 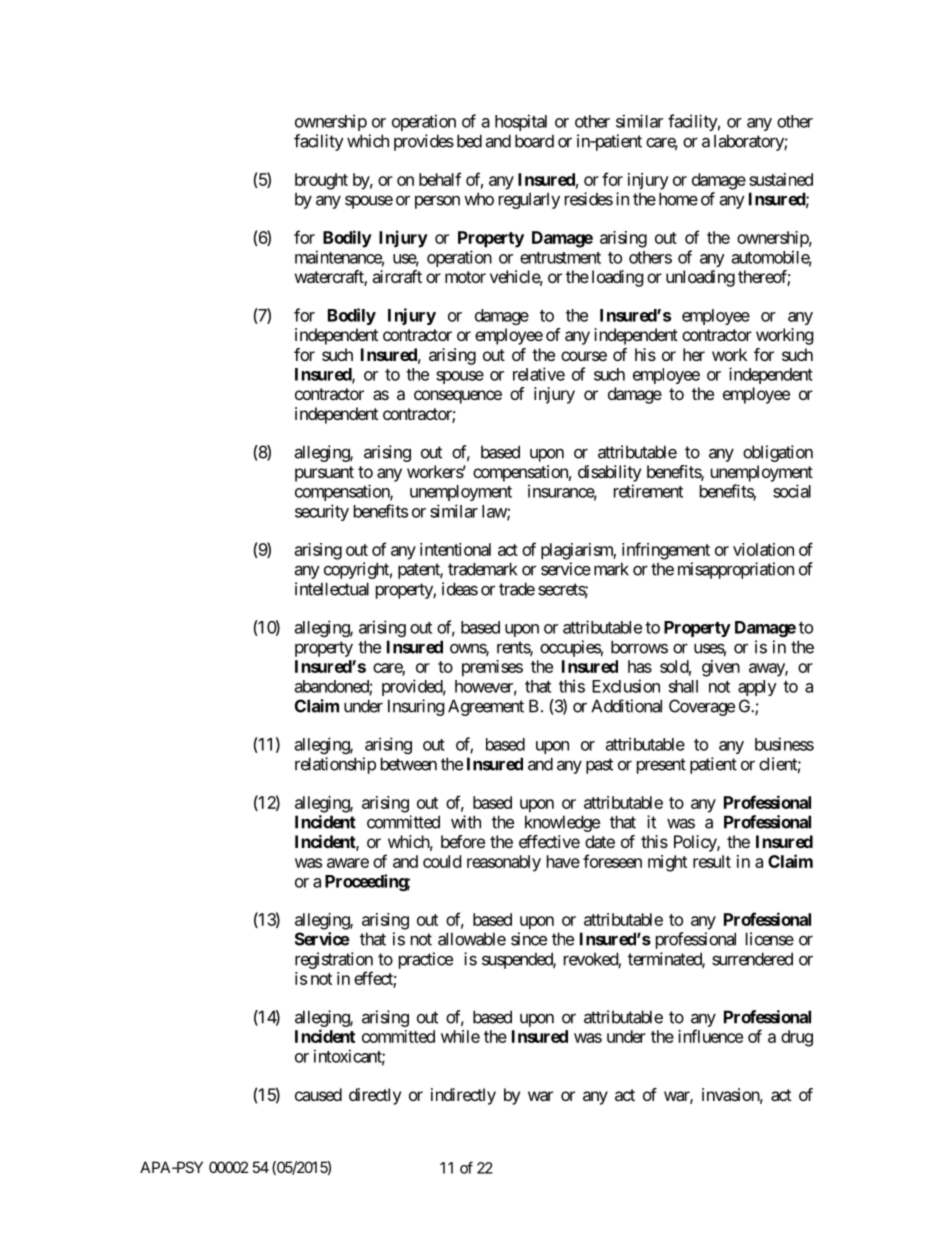 What do you see at coordinates (710, 1036) in the screenshot?
I see `influence` at bounding box center [710, 1036].
